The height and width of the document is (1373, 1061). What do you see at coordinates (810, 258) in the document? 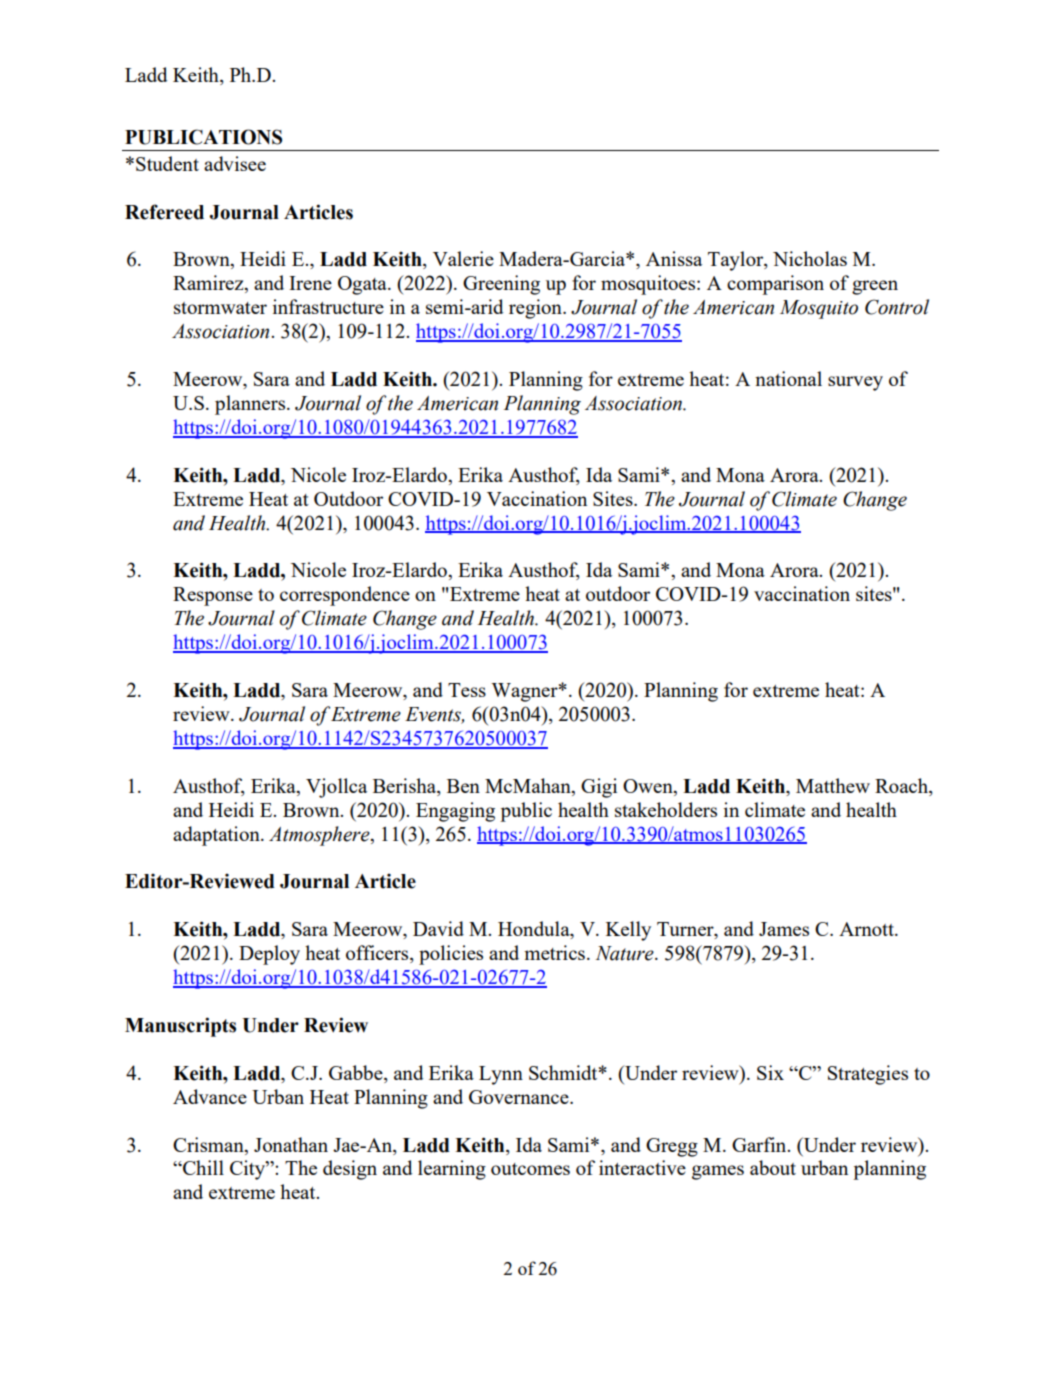
I see `Nicholas` at bounding box center [810, 258].
